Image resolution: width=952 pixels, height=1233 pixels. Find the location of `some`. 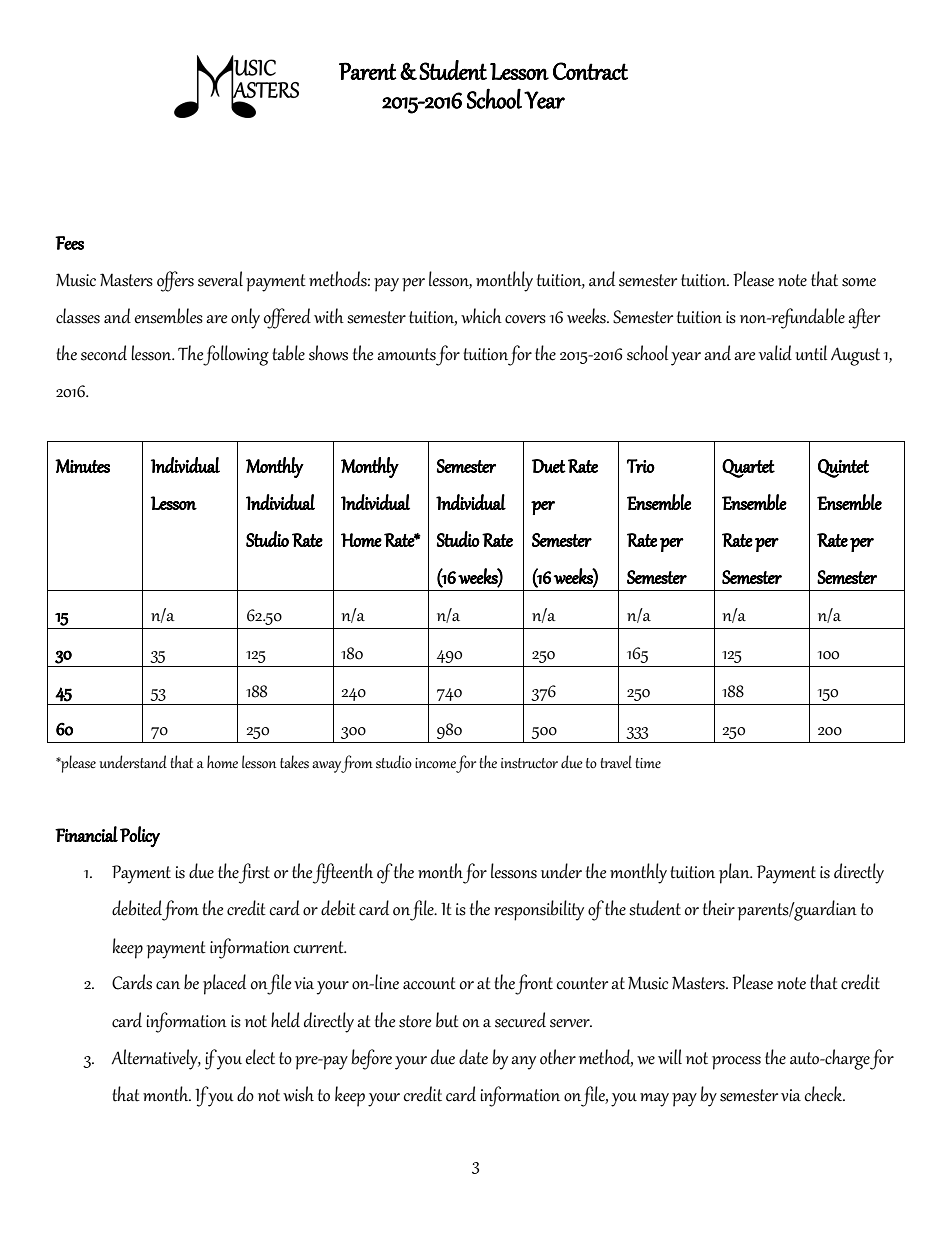

some is located at coordinates (859, 282).
